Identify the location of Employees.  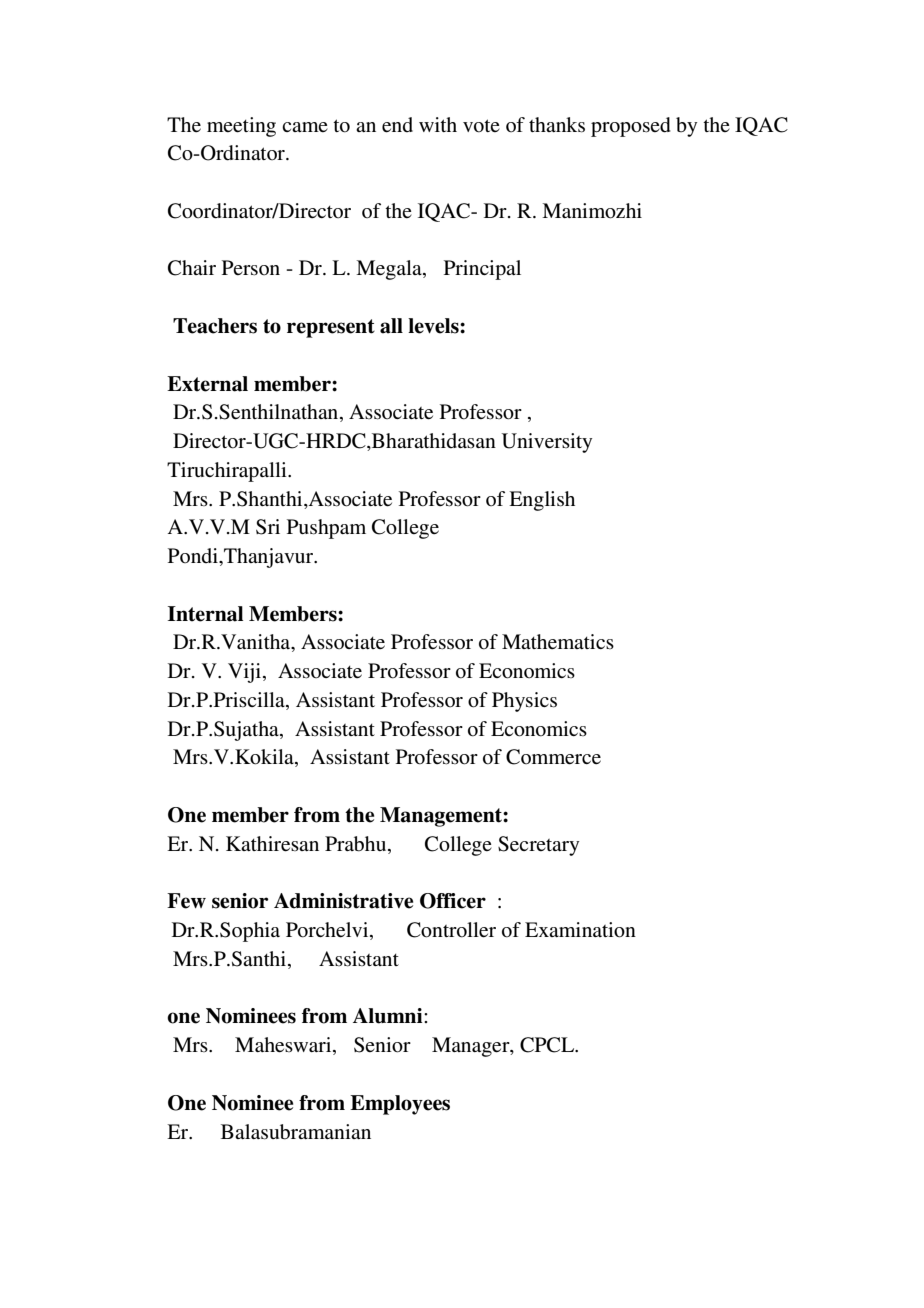
(400, 1105).
